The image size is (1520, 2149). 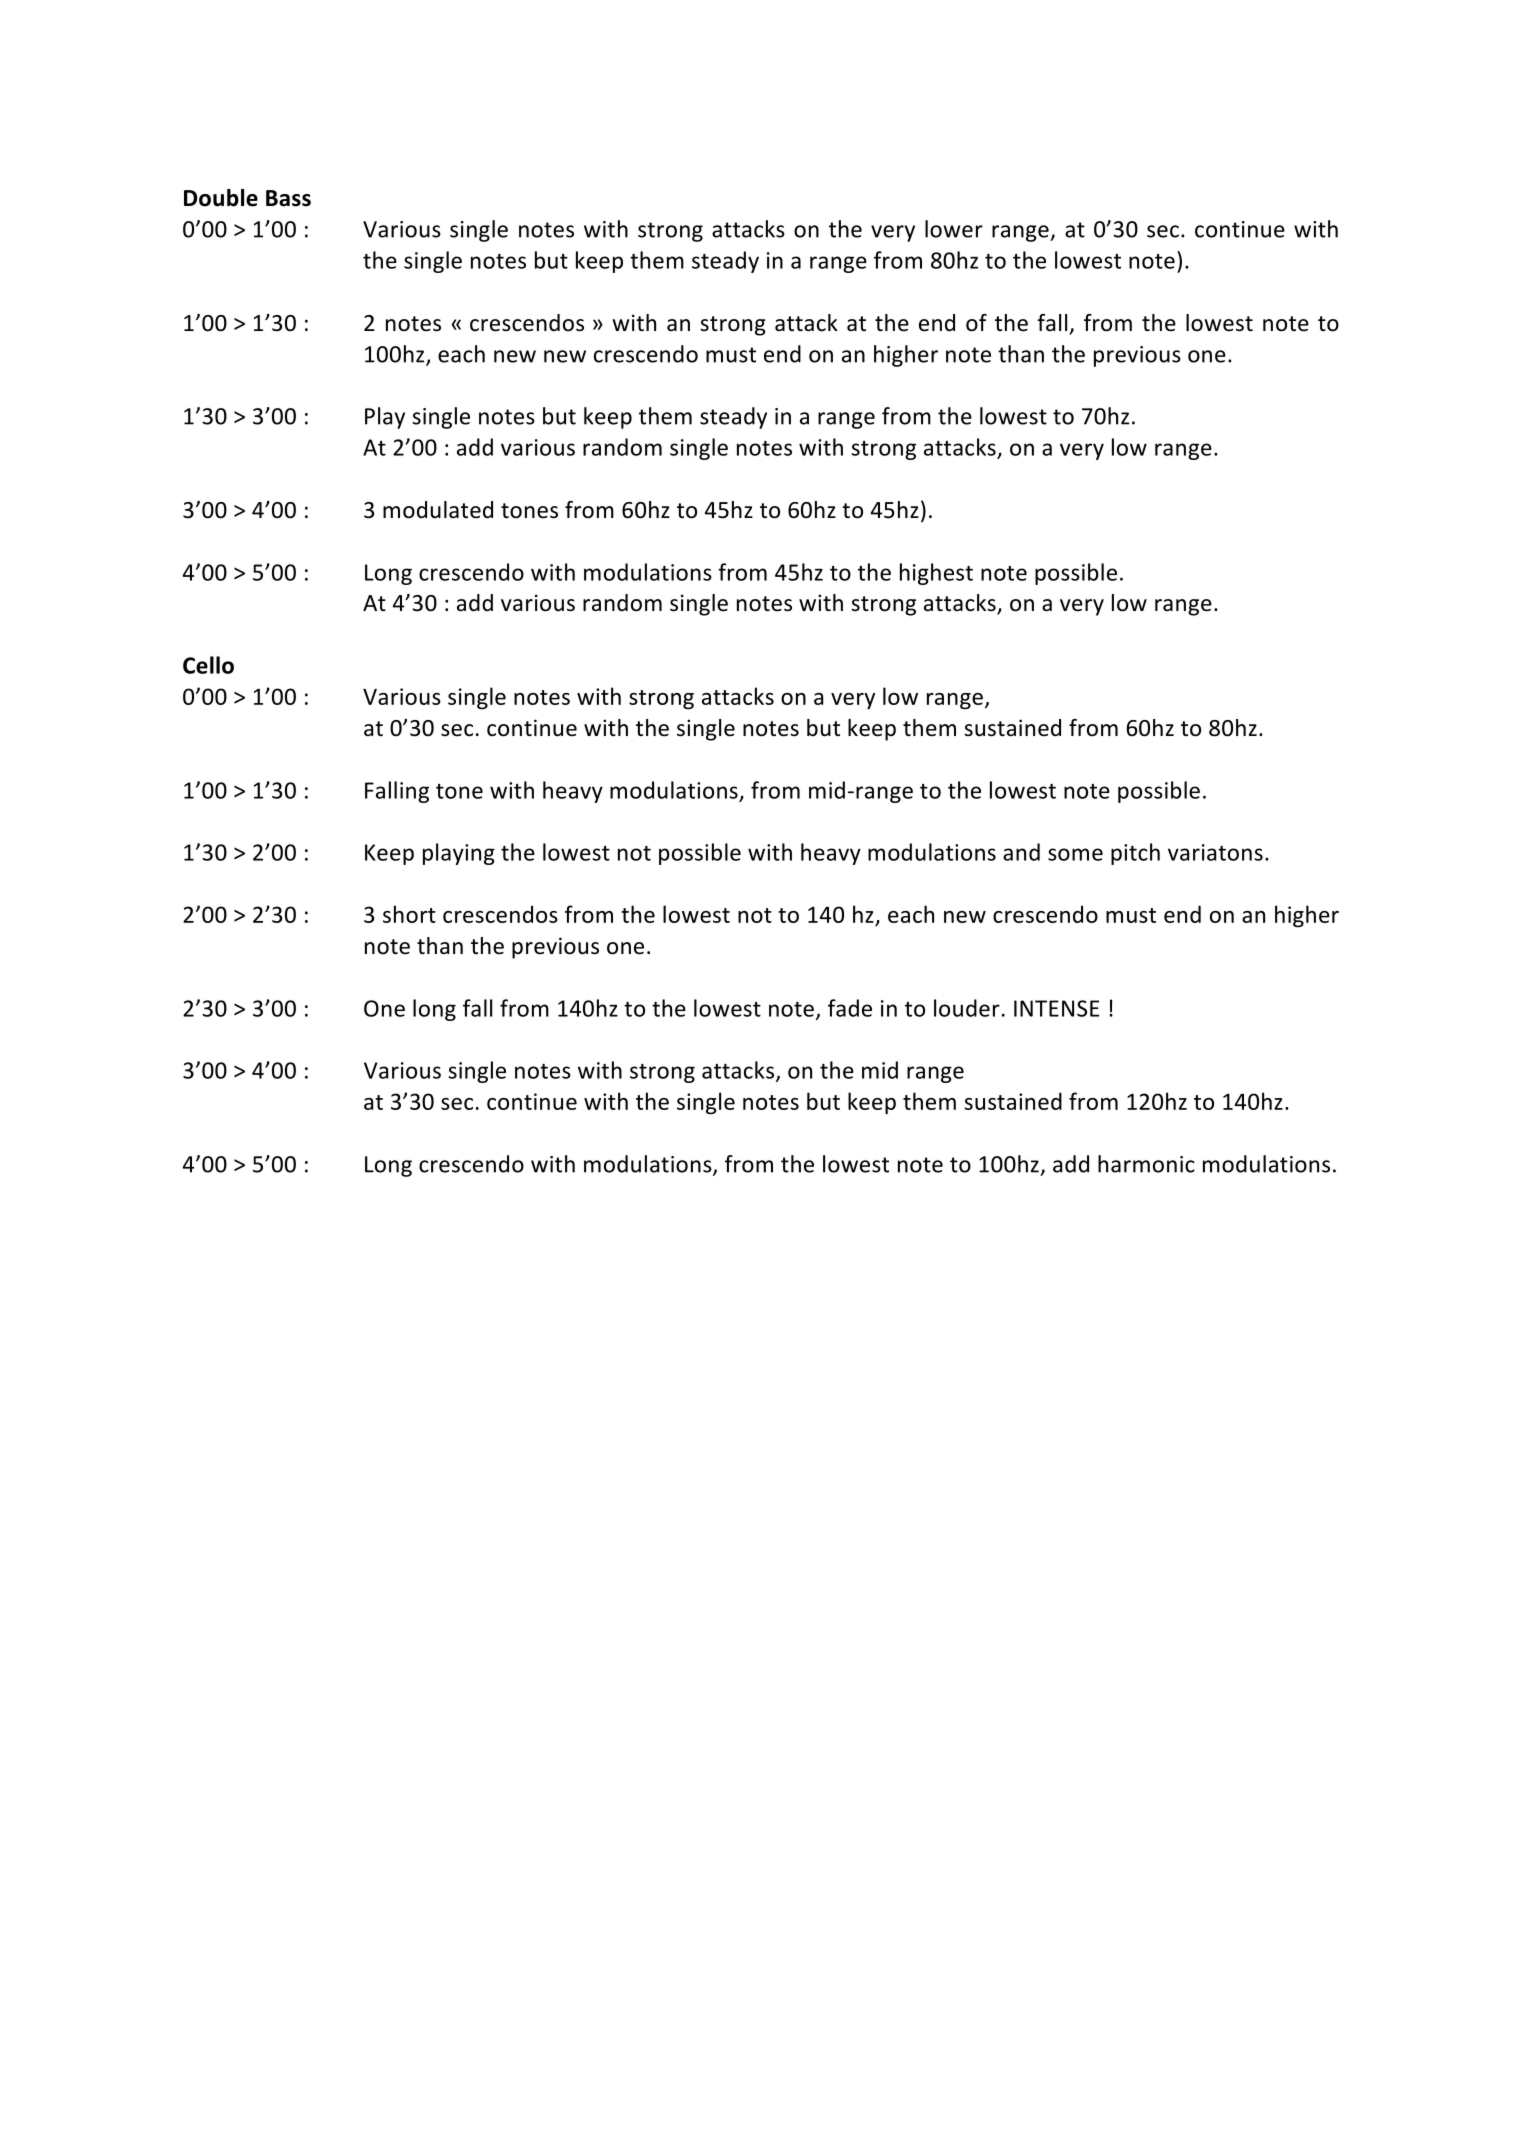 I want to click on lower, so click(x=954, y=229).
